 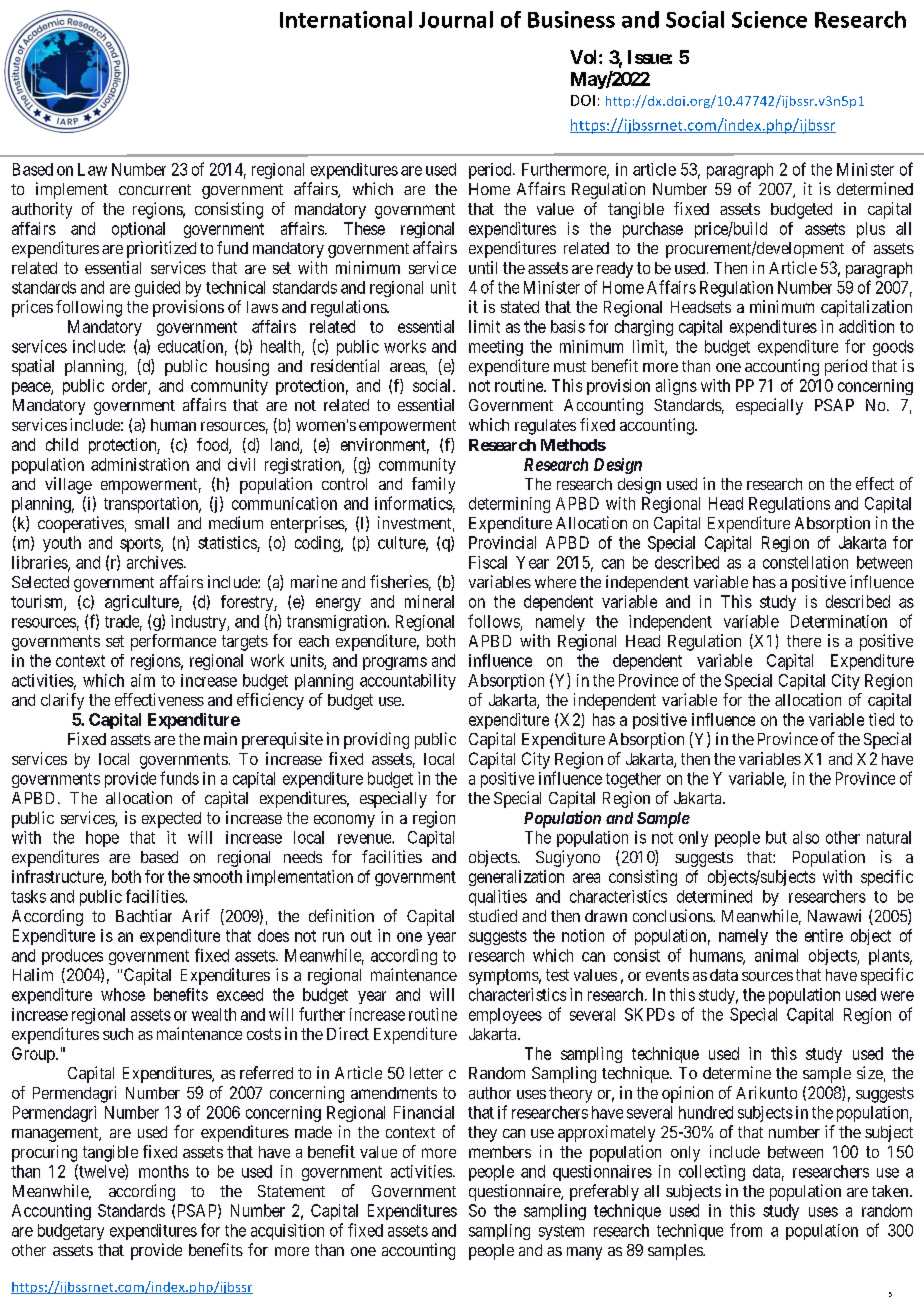 What do you see at coordinates (824, 935) in the page?
I see `entire` at bounding box center [824, 935].
